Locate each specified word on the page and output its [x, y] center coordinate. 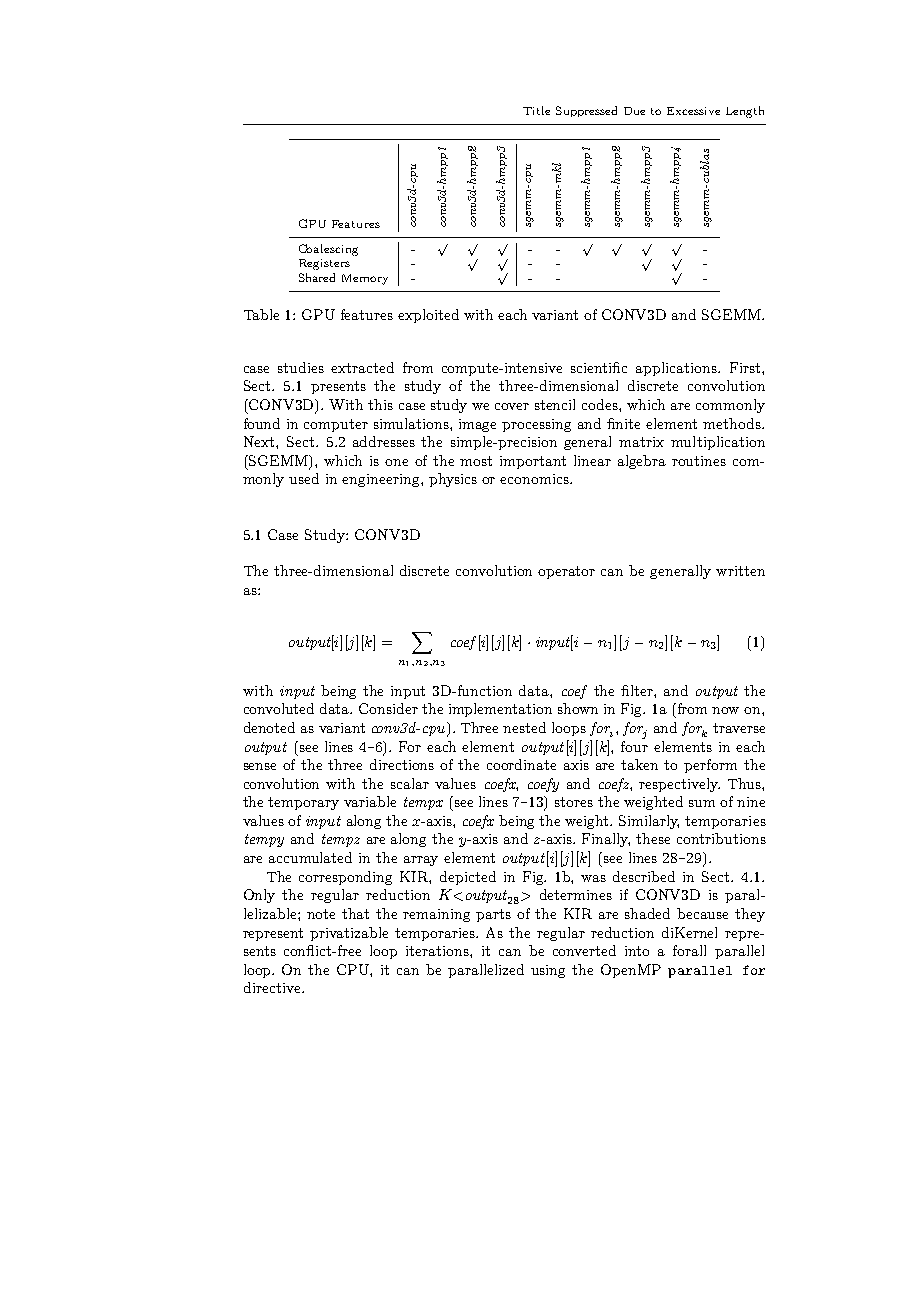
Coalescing [328, 250]
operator [566, 572]
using [548, 971]
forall [689, 950]
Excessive [693, 111]
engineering [382, 480]
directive [273, 987]
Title [536, 110]
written [740, 571]
